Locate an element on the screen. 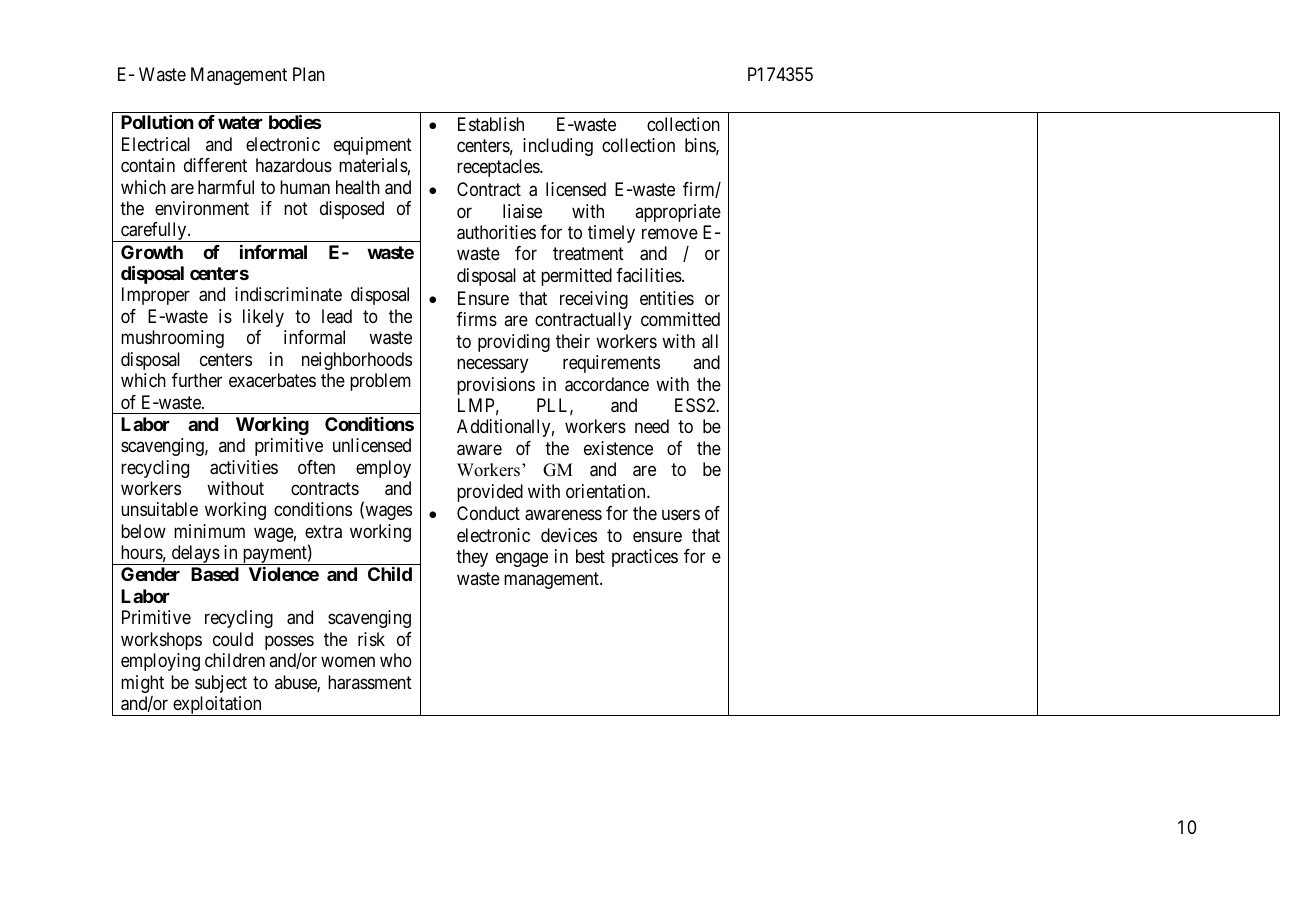  Establish is located at coordinates (491, 124).
